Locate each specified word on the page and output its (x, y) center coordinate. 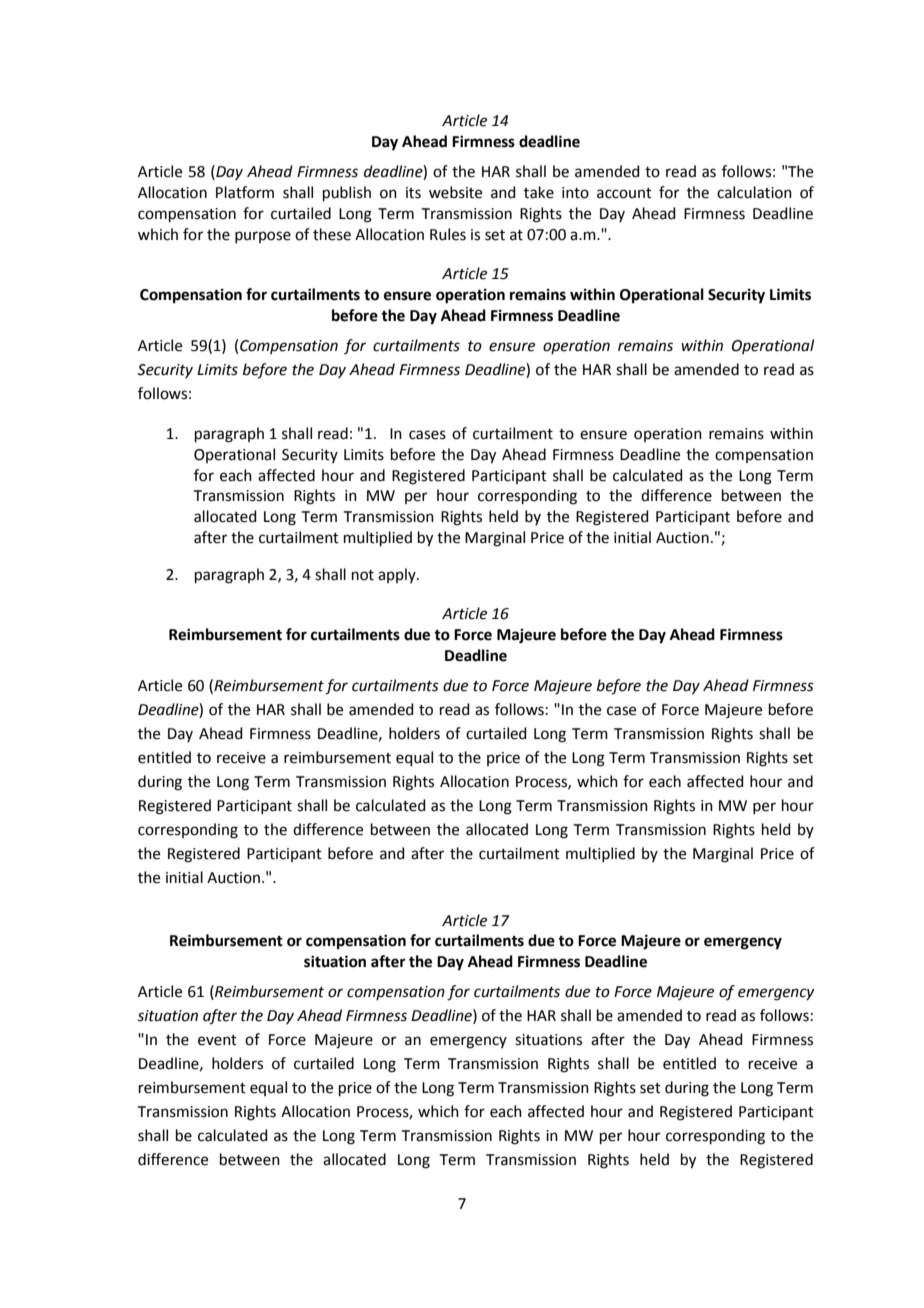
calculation (754, 192)
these (332, 234)
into (575, 193)
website (455, 192)
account (624, 193)
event (217, 1040)
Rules (448, 234)
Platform (245, 192)
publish (347, 193)
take (539, 192)
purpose (263, 237)
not (363, 575)
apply (398, 575)
